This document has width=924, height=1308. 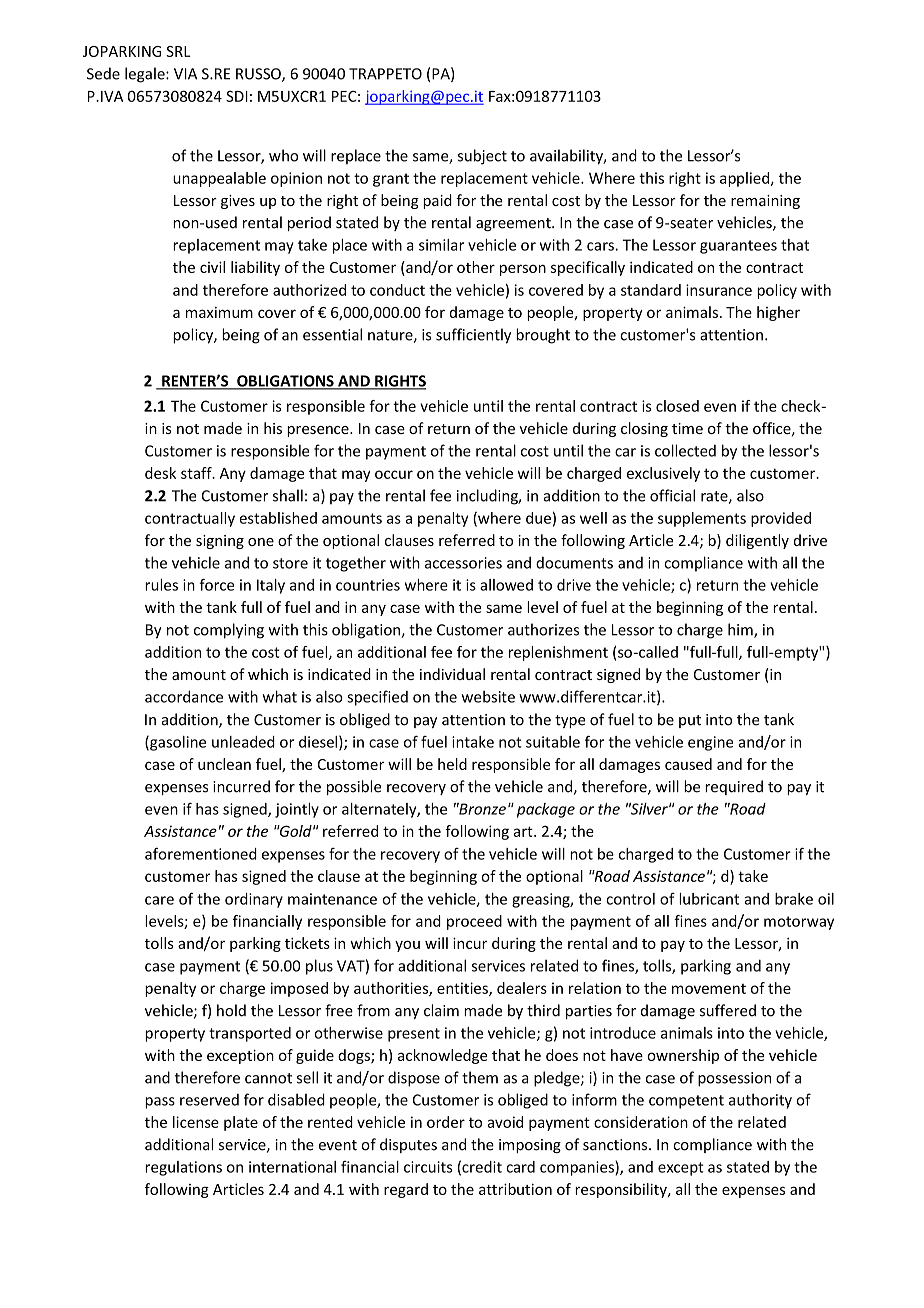 I want to click on care, so click(x=159, y=900).
